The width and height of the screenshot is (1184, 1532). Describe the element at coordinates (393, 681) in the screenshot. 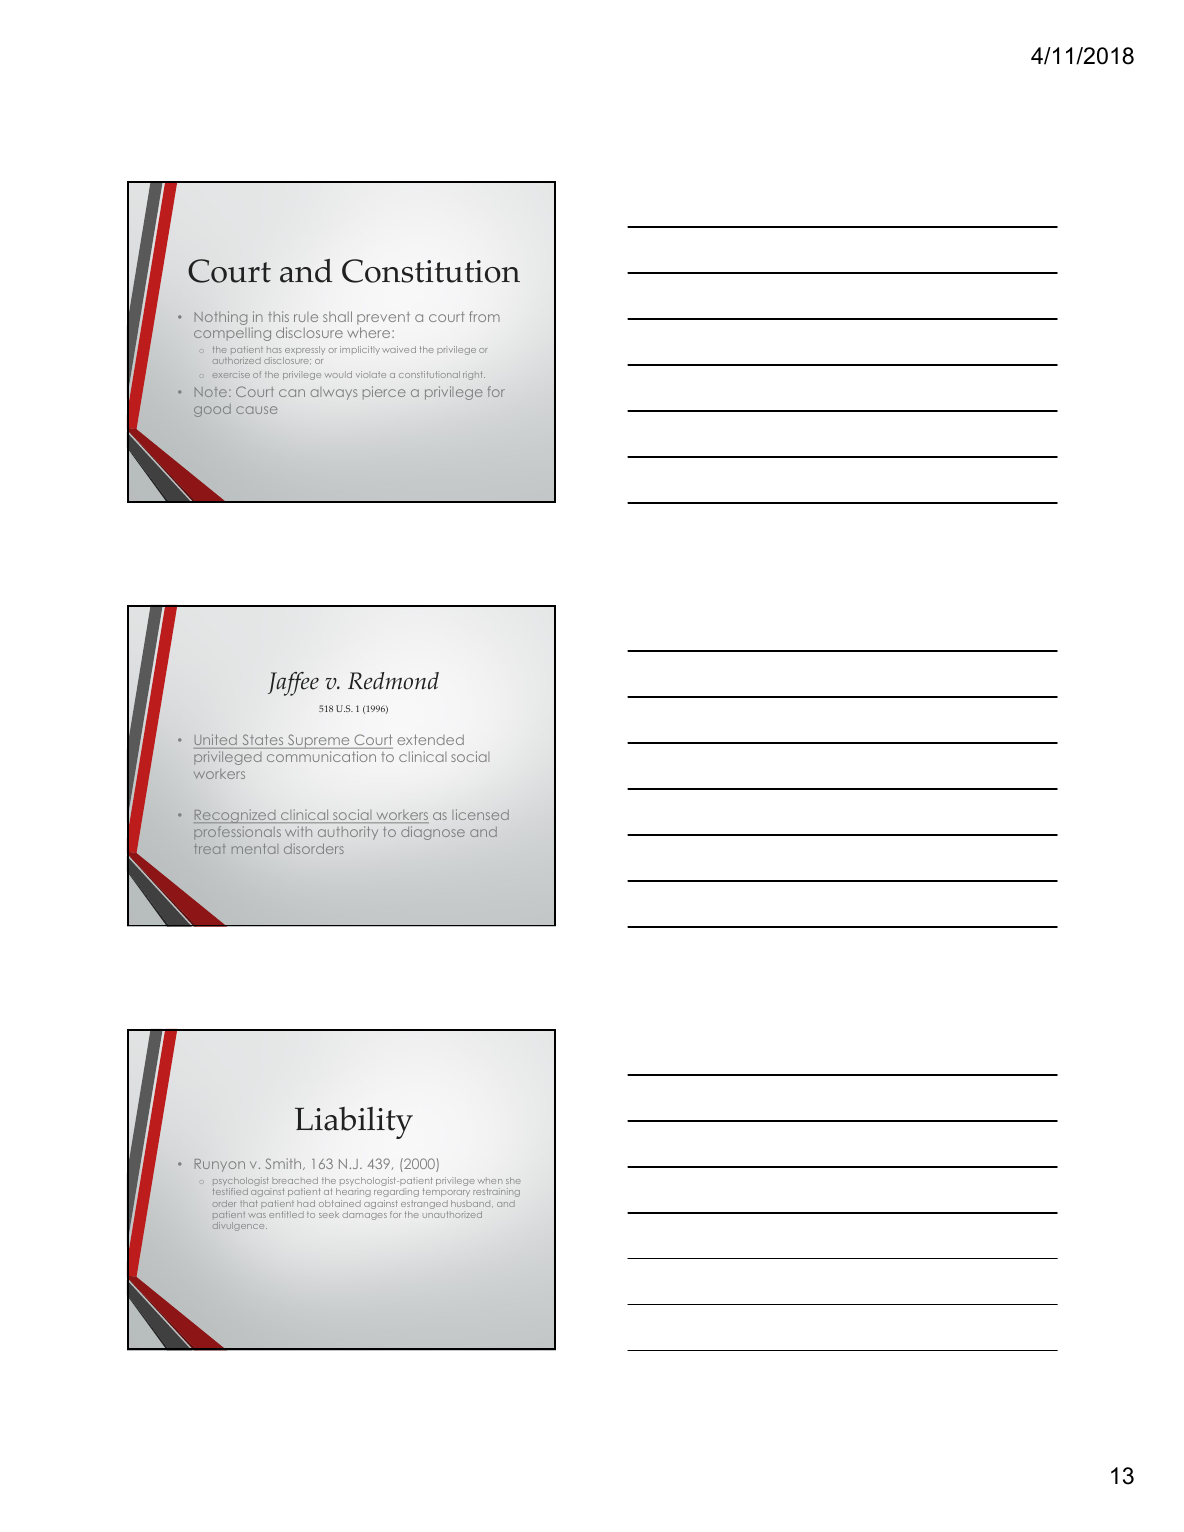

I see `Redmond` at that location.
